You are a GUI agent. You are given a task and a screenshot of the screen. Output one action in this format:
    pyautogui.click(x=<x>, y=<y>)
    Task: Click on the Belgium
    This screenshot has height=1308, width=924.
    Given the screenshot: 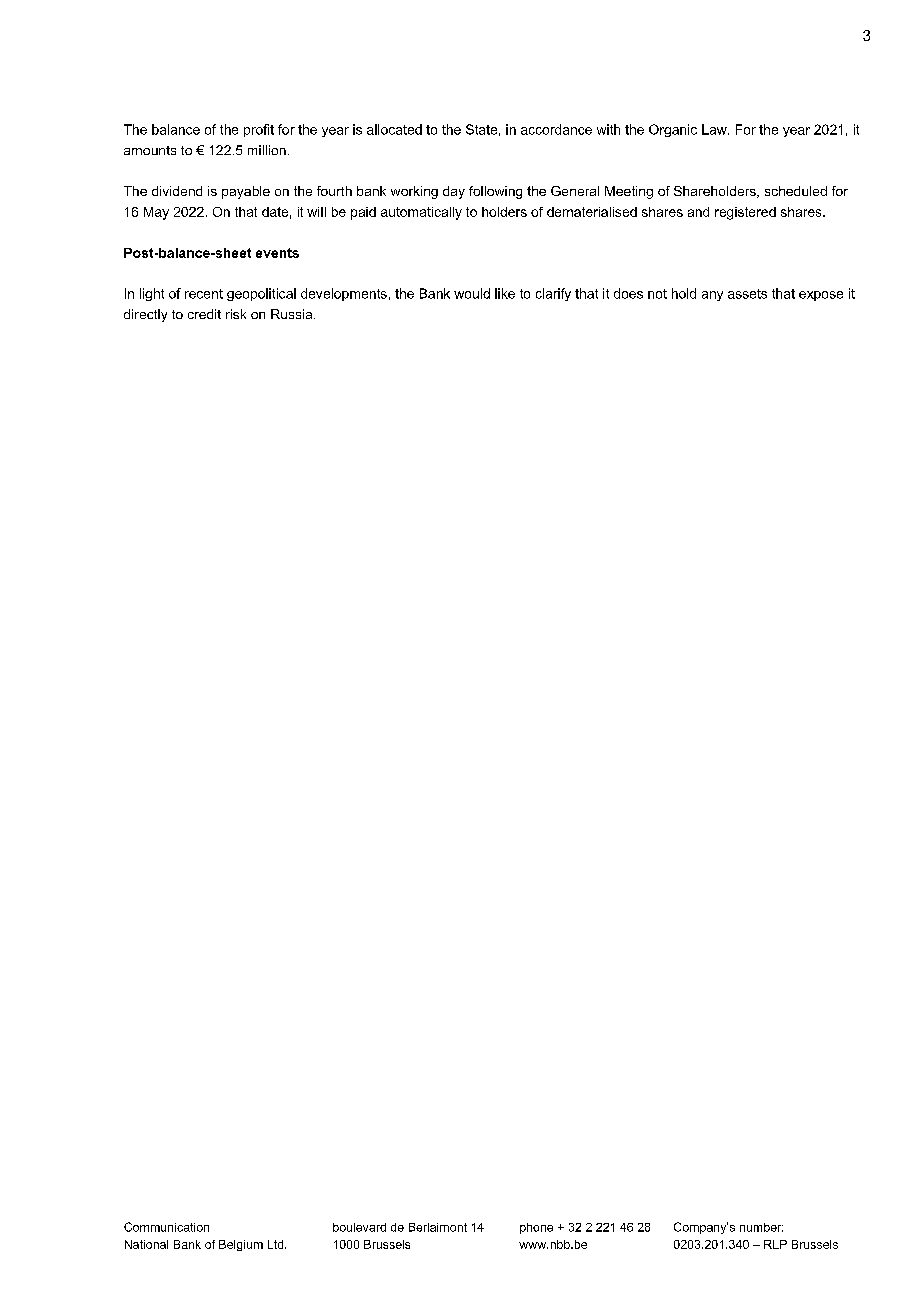 What is the action you would take?
    pyautogui.click(x=241, y=1245)
